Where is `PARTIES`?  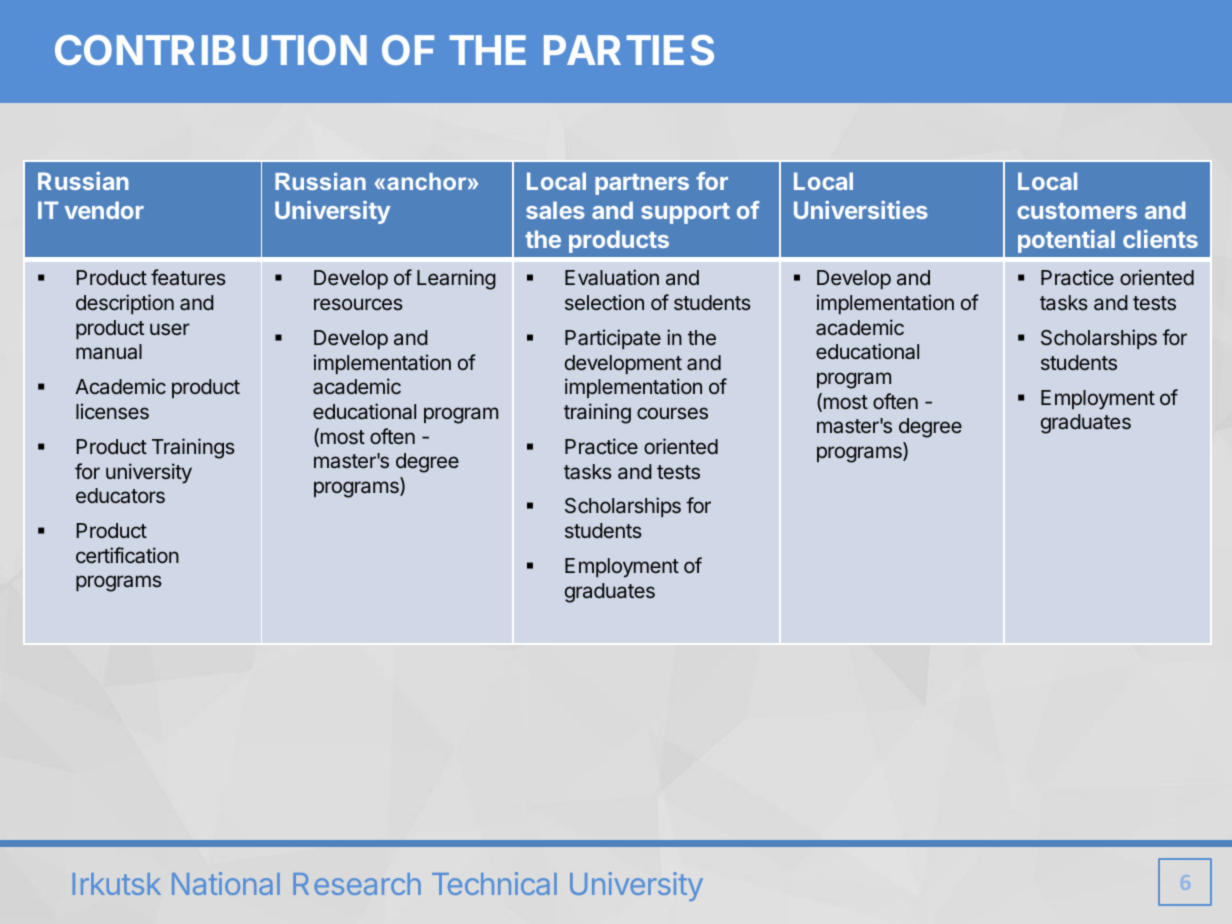
PARTIES is located at coordinates (629, 50).
